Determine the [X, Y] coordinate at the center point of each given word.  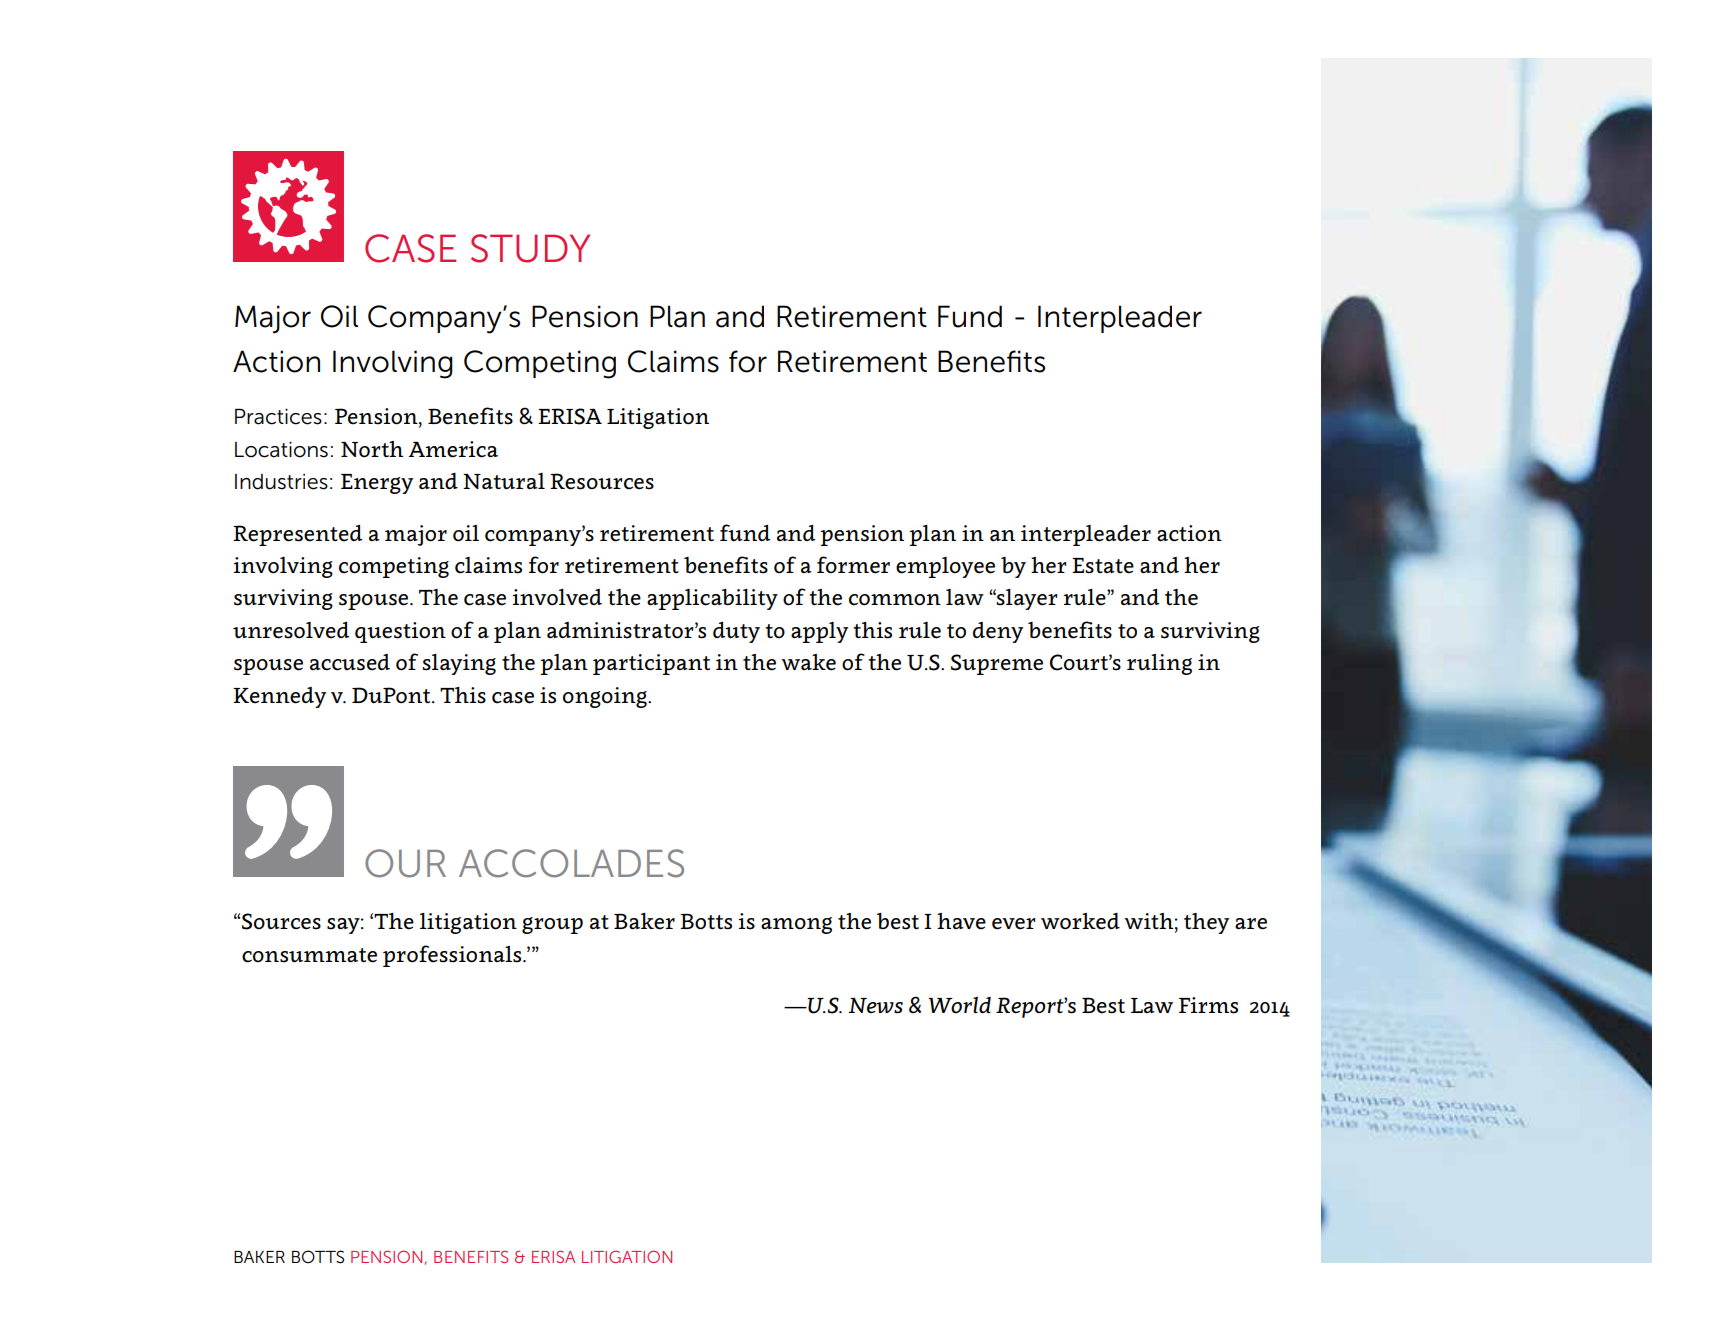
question [400, 632]
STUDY [530, 248]
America [453, 449]
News [875, 1006]
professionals [453, 956]
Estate [1103, 566]
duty [736, 632]
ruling [1159, 664]
